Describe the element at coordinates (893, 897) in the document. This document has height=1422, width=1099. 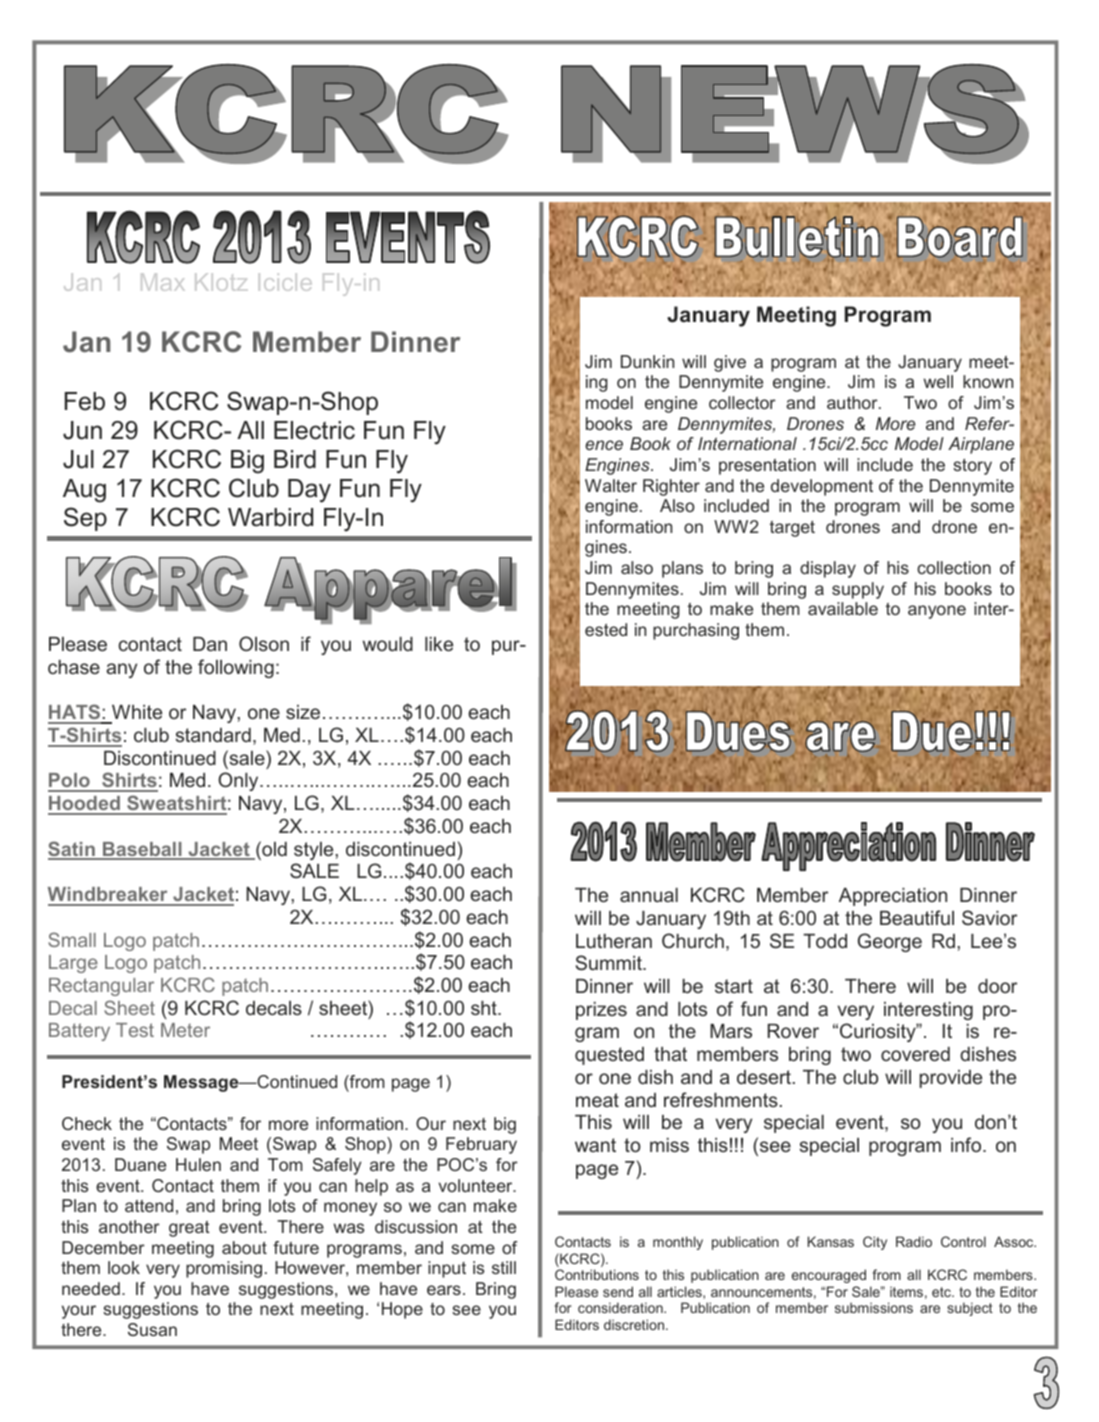
I see `Appreciation` at that location.
